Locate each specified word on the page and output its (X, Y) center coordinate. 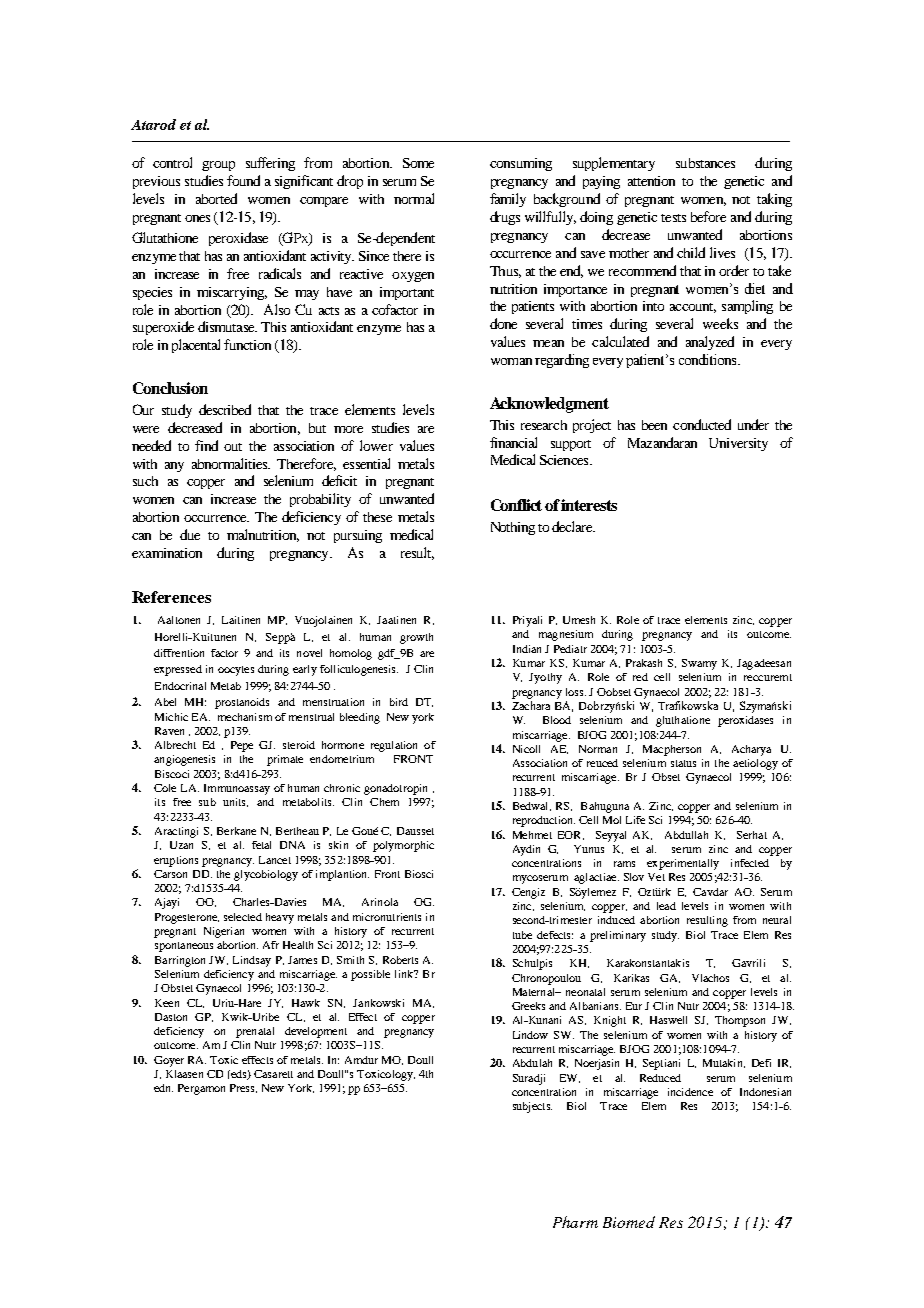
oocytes (236, 671)
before (708, 216)
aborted (216, 198)
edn (163, 1088)
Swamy (699, 664)
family (508, 200)
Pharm (575, 1222)
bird (399, 702)
